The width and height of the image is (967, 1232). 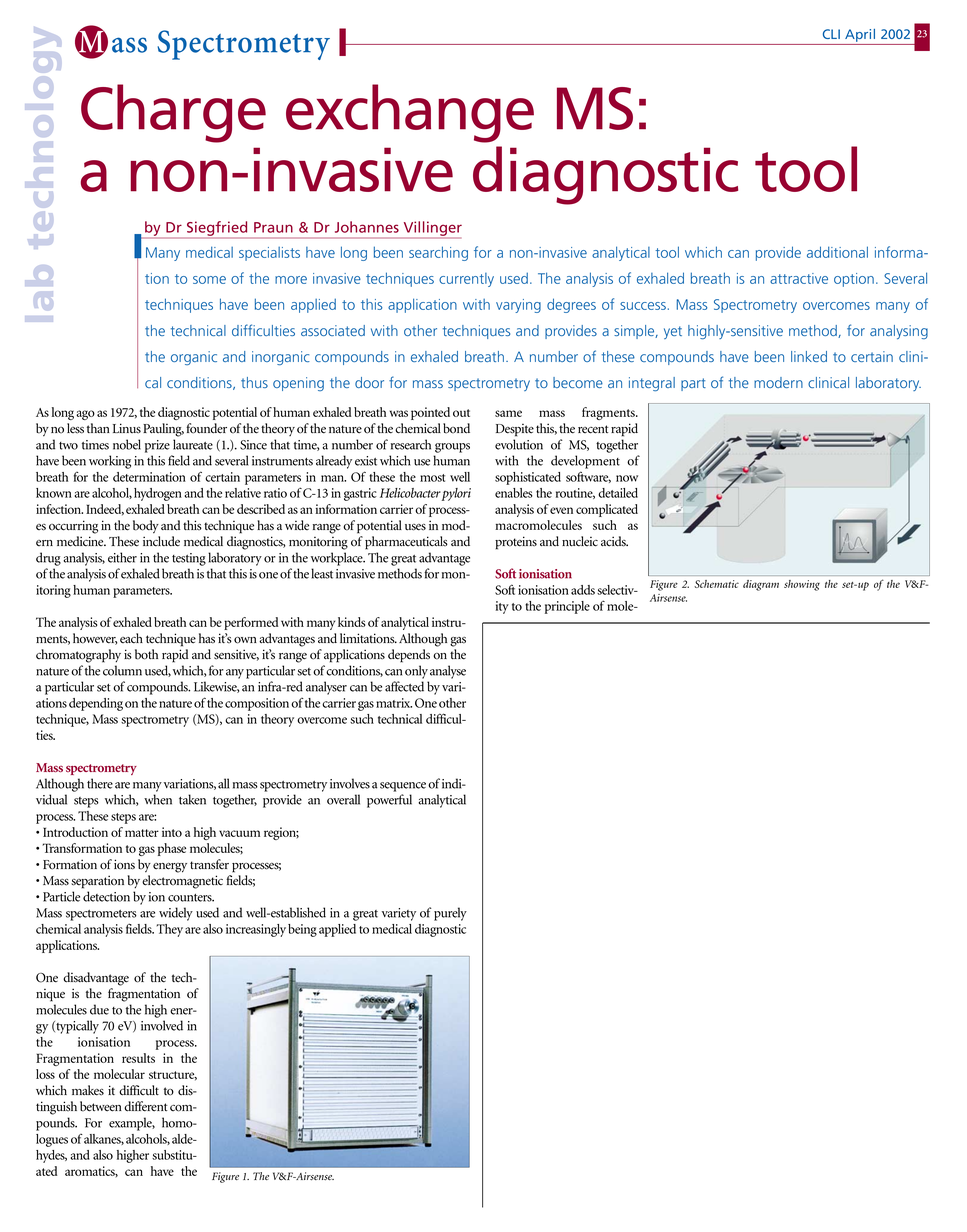 What do you see at coordinates (302, 930) in the image?
I see `being` at bounding box center [302, 930].
